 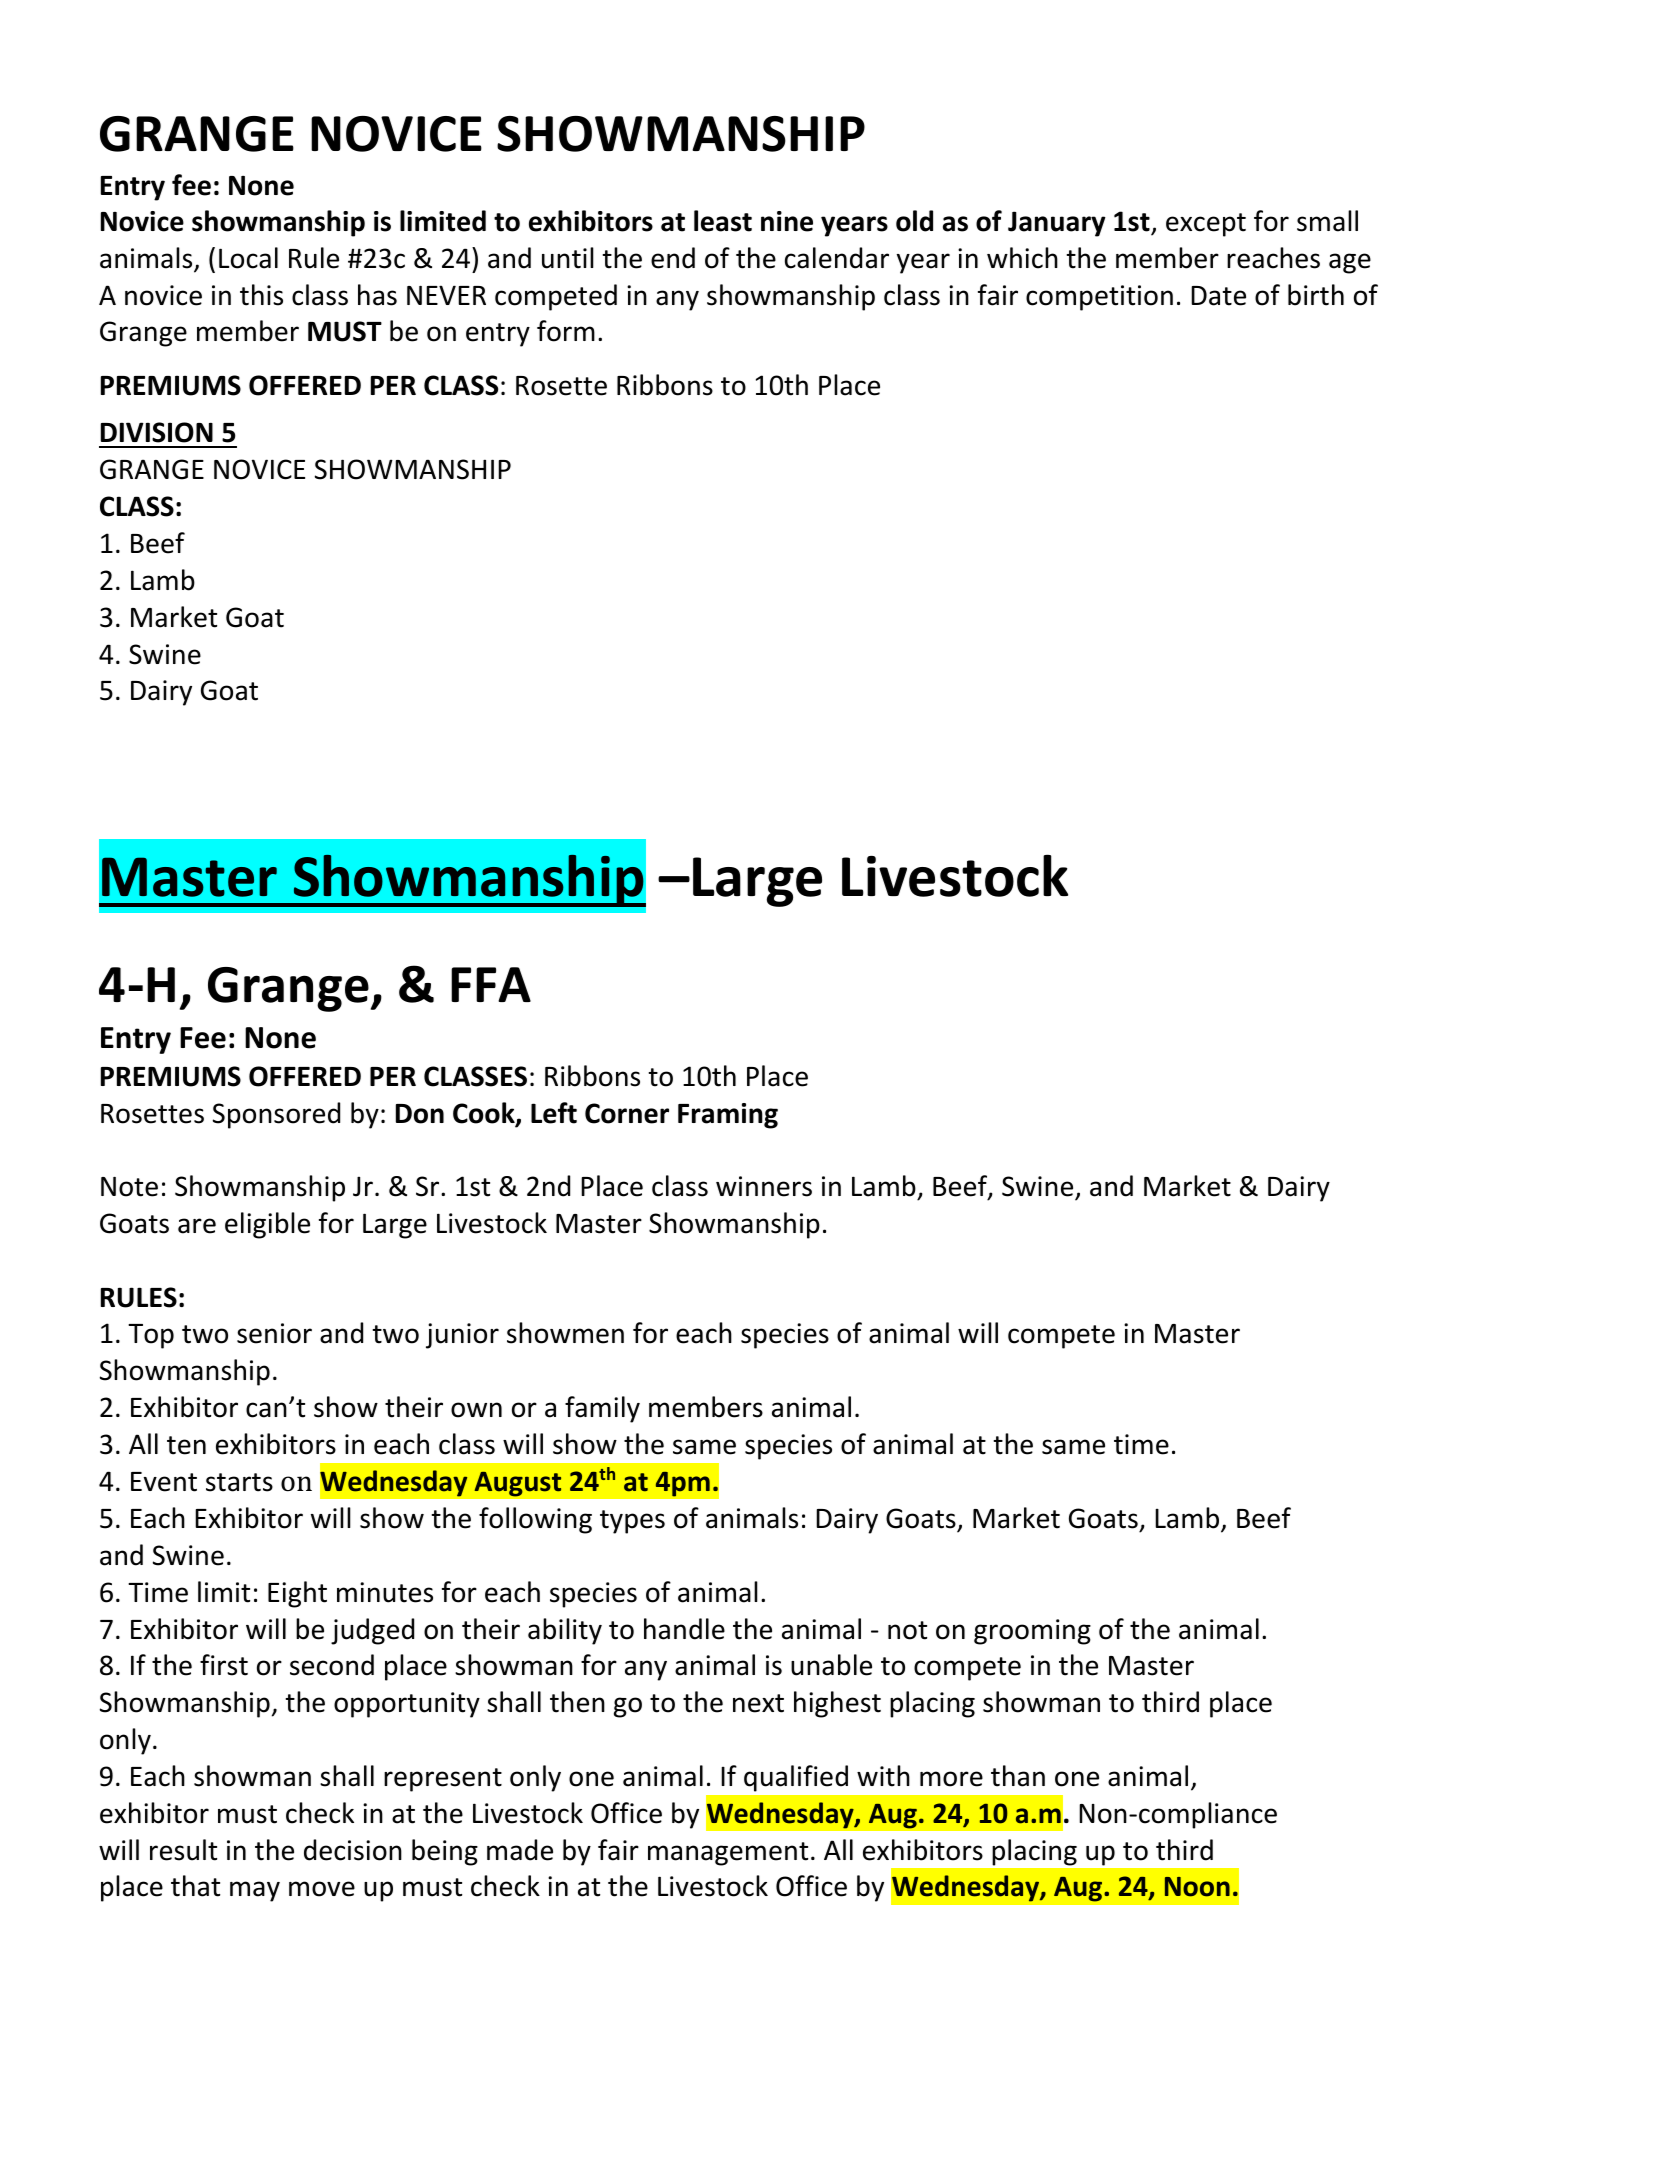 I want to click on grooming, so click(x=1032, y=1632).
